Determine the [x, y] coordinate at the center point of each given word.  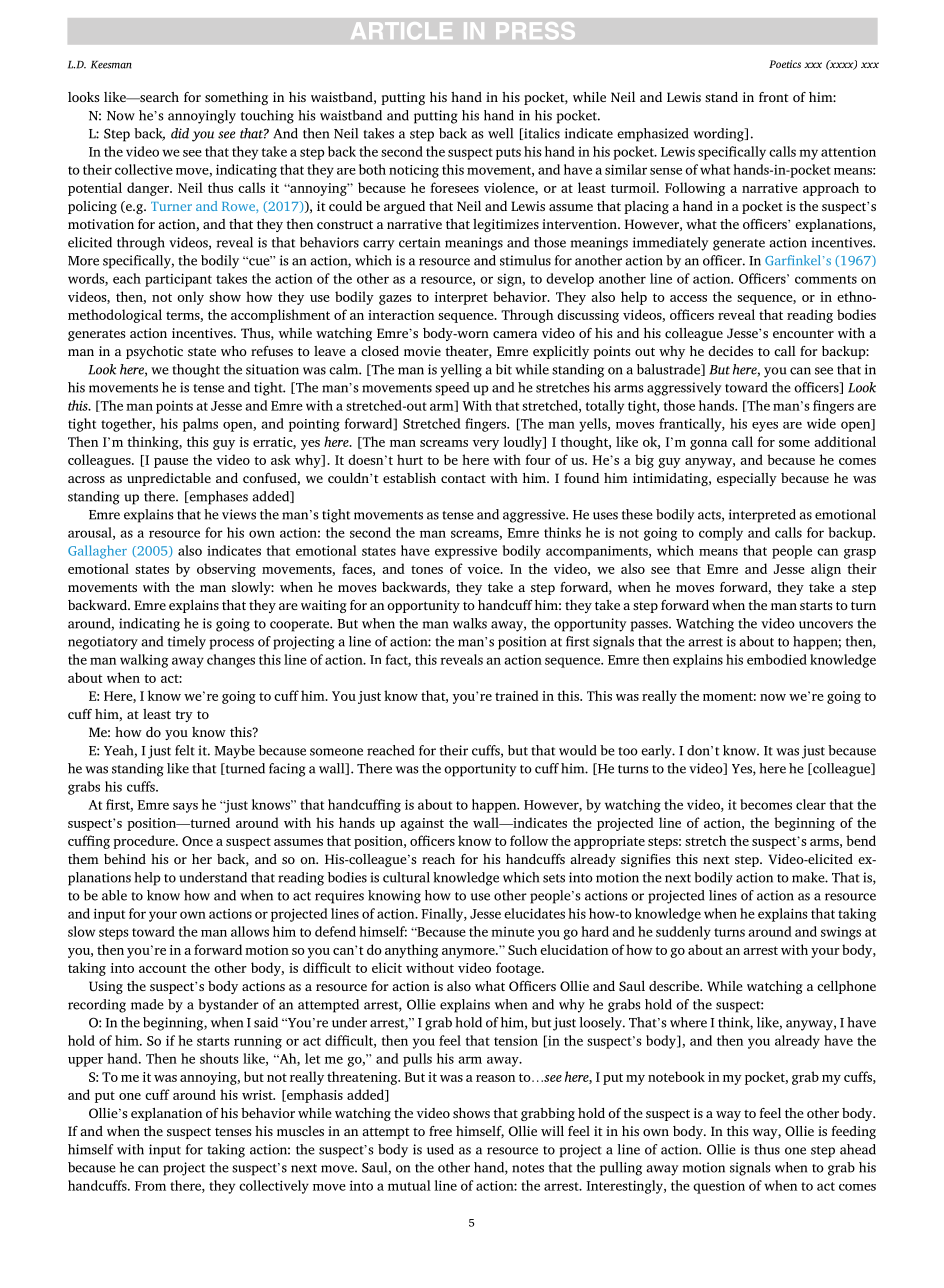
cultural [406, 877]
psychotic [154, 352]
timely [187, 643]
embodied [777, 659]
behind [125, 859]
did [180, 133]
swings [841, 933]
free [440, 1131]
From [150, 1186]
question [719, 1187]
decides [730, 351]
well [500, 133]
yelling [461, 371]
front [774, 97]
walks [470, 623]
